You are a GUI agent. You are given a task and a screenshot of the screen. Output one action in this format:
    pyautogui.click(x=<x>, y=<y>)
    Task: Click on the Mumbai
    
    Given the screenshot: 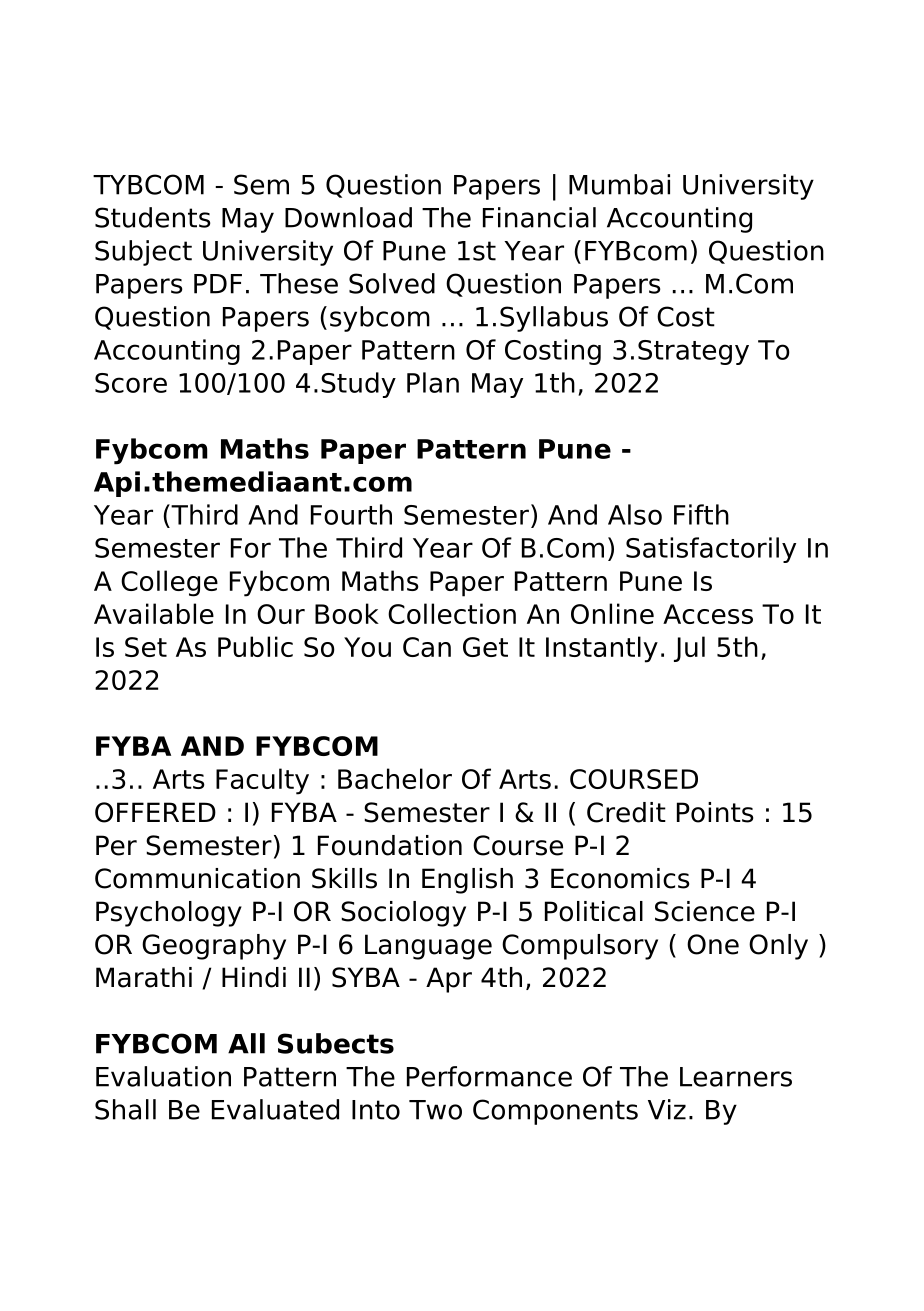 What is the action you would take?
    pyautogui.click(x=619, y=184)
